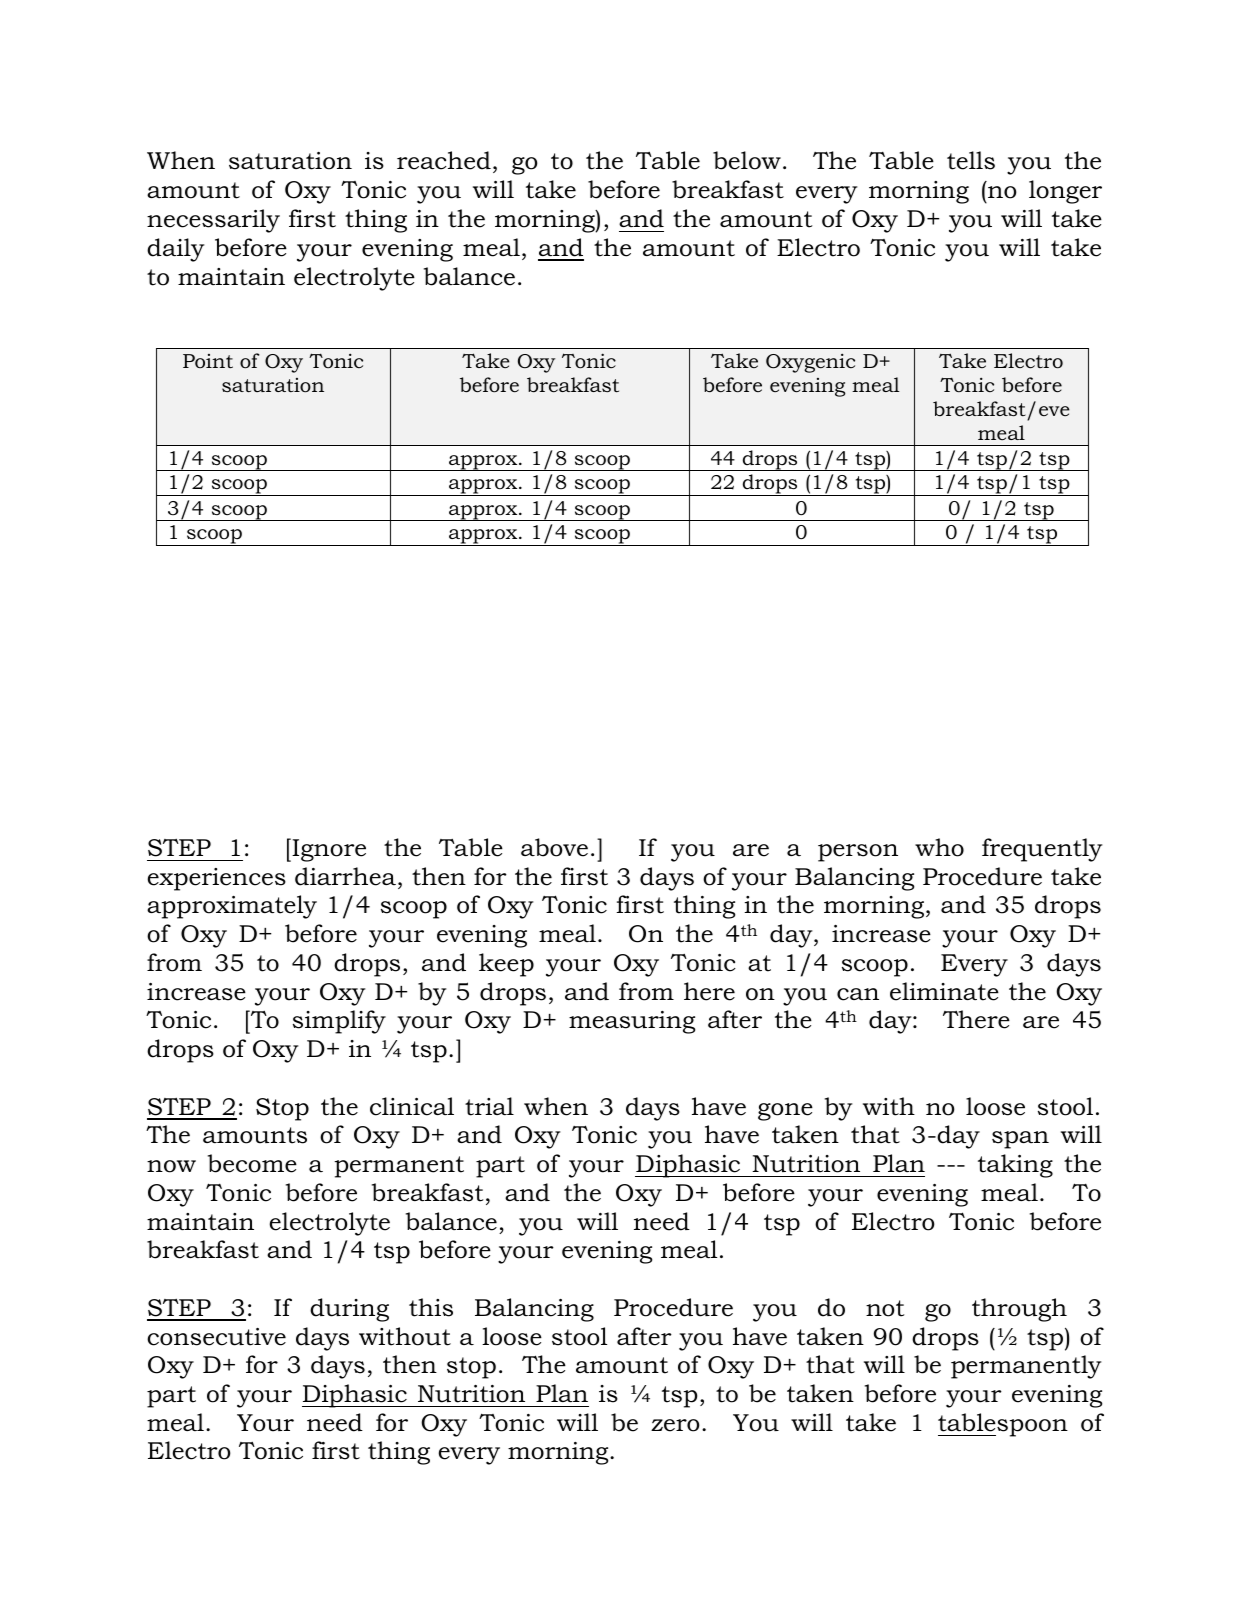 Image resolution: width=1249 pixels, height=1616 pixels. I want to click on span, so click(1020, 1140).
